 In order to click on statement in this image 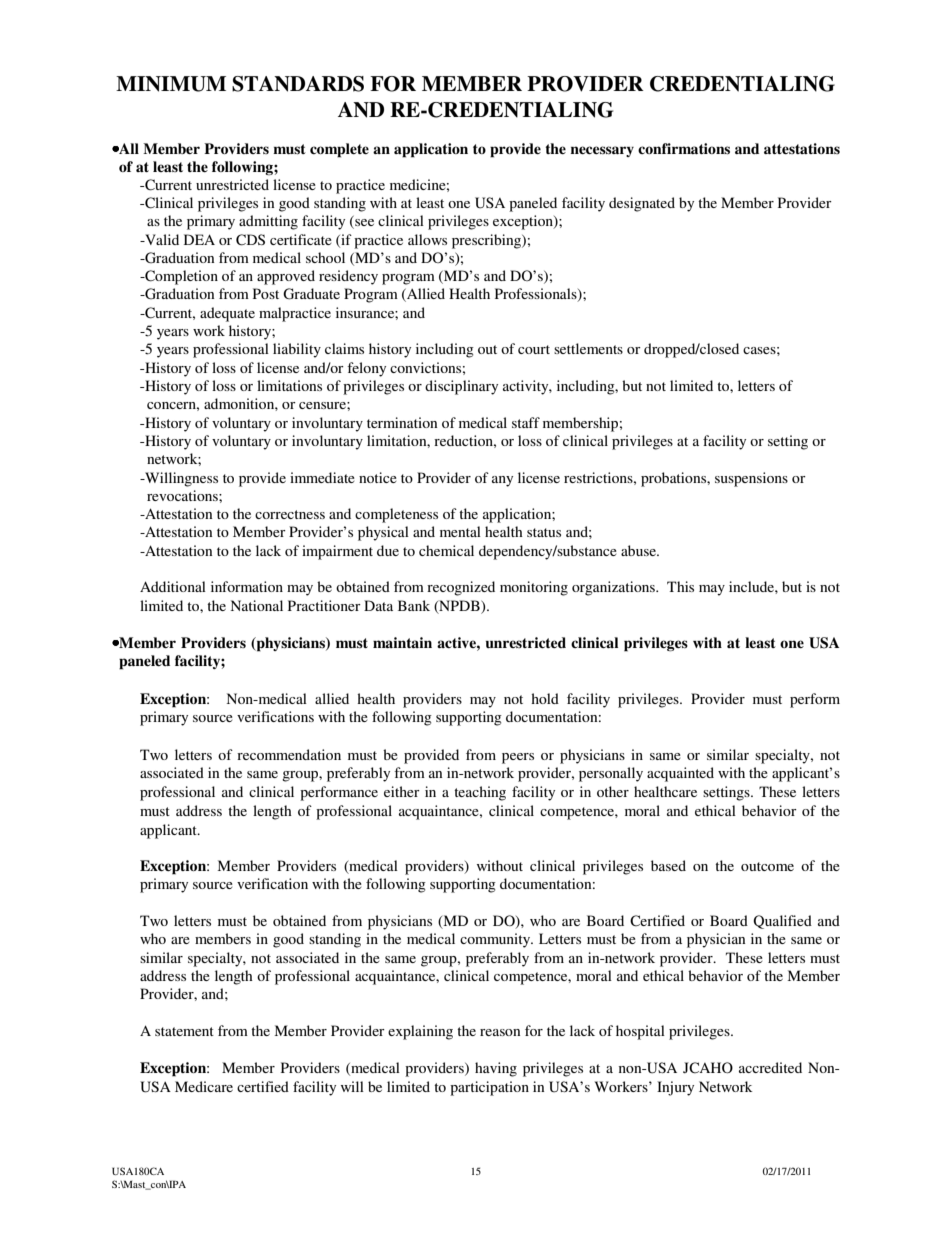, I will do `click(184, 1031)`.
